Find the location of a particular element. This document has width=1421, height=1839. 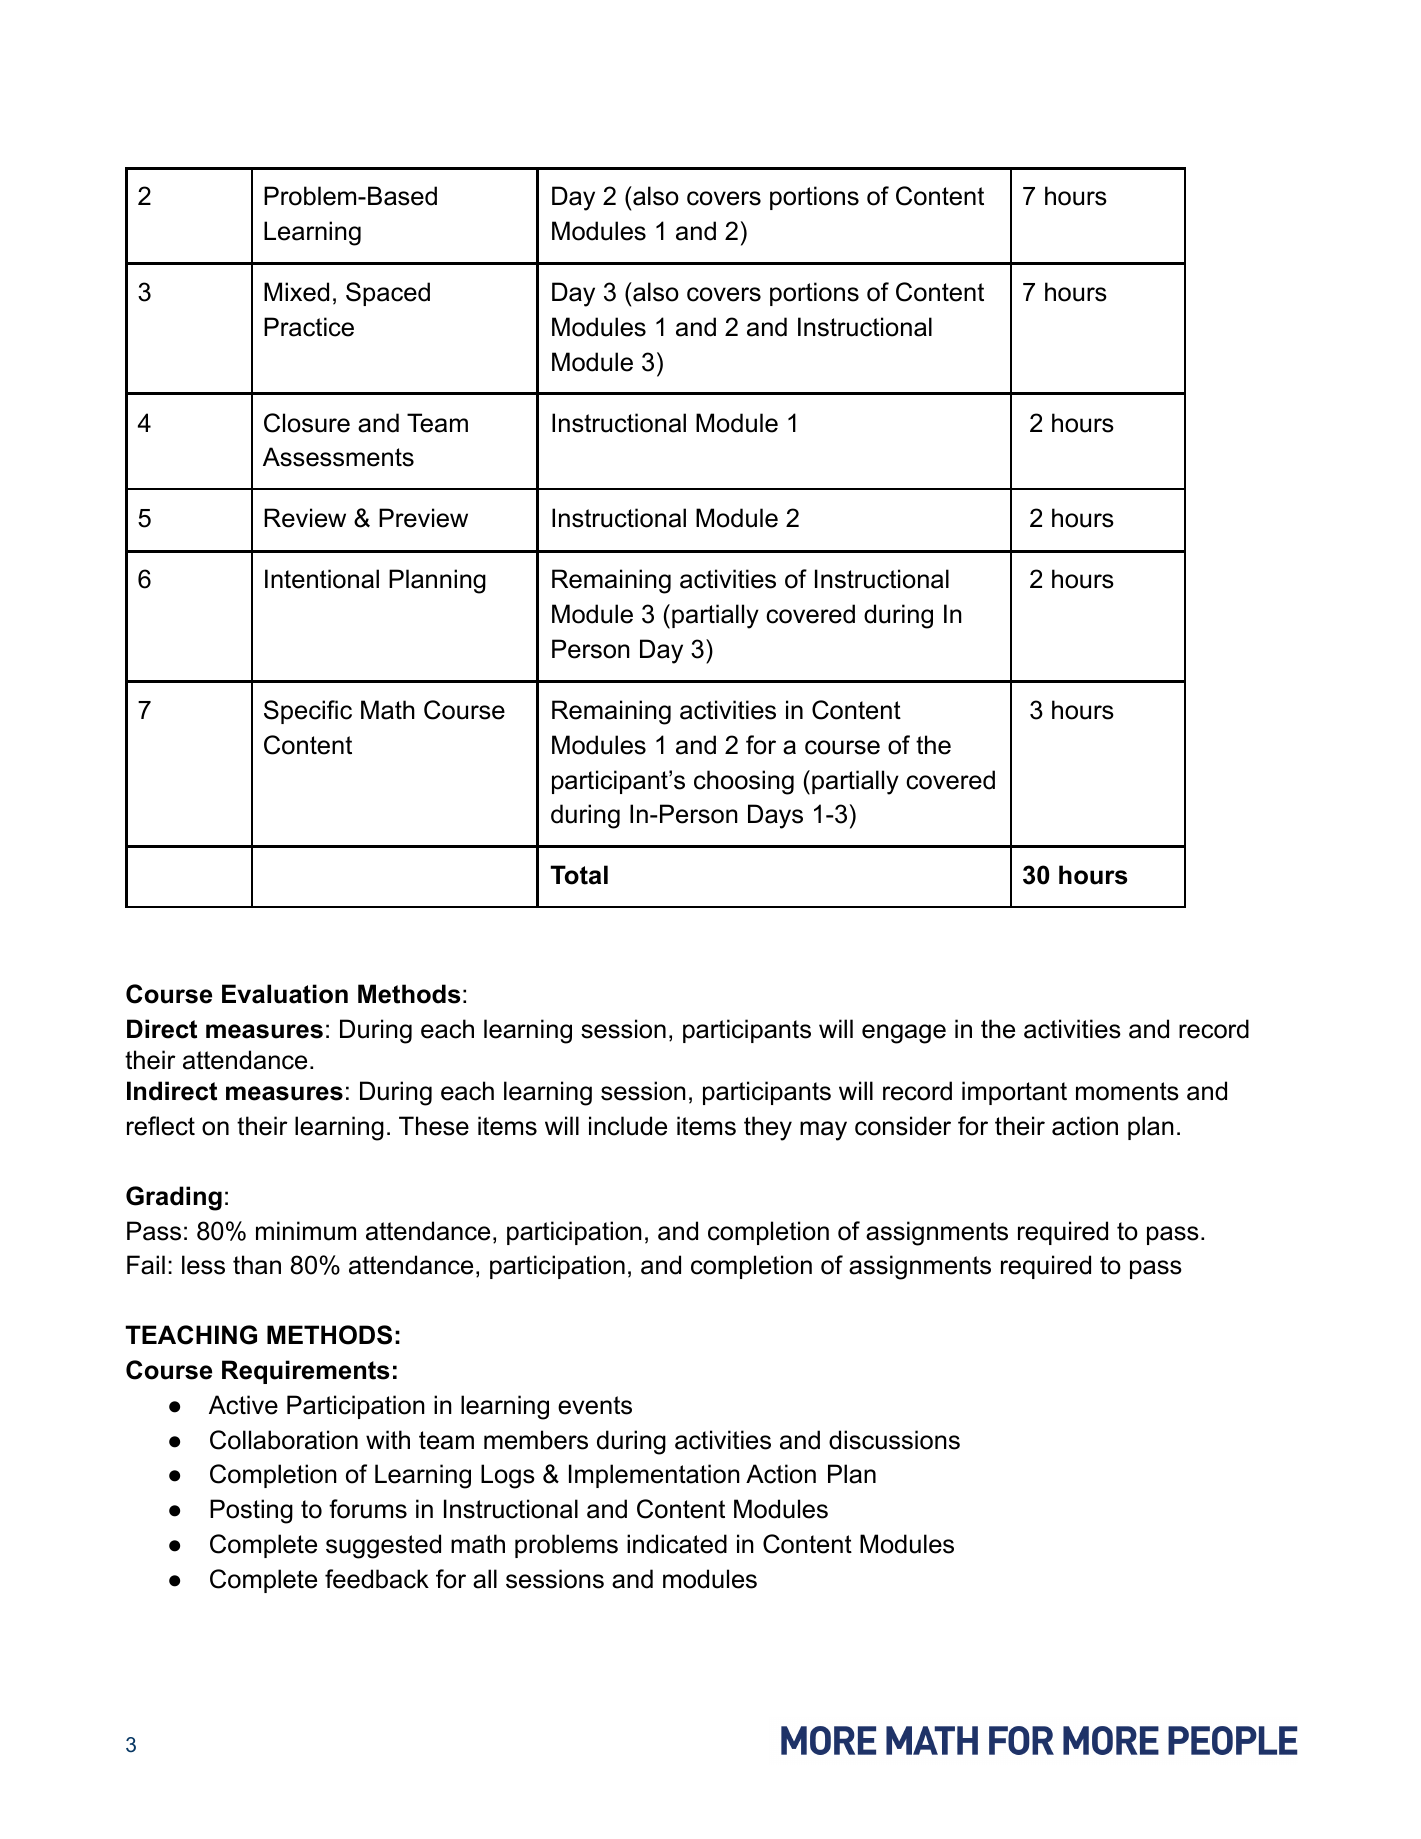

Posting is located at coordinates (251, 1511).
